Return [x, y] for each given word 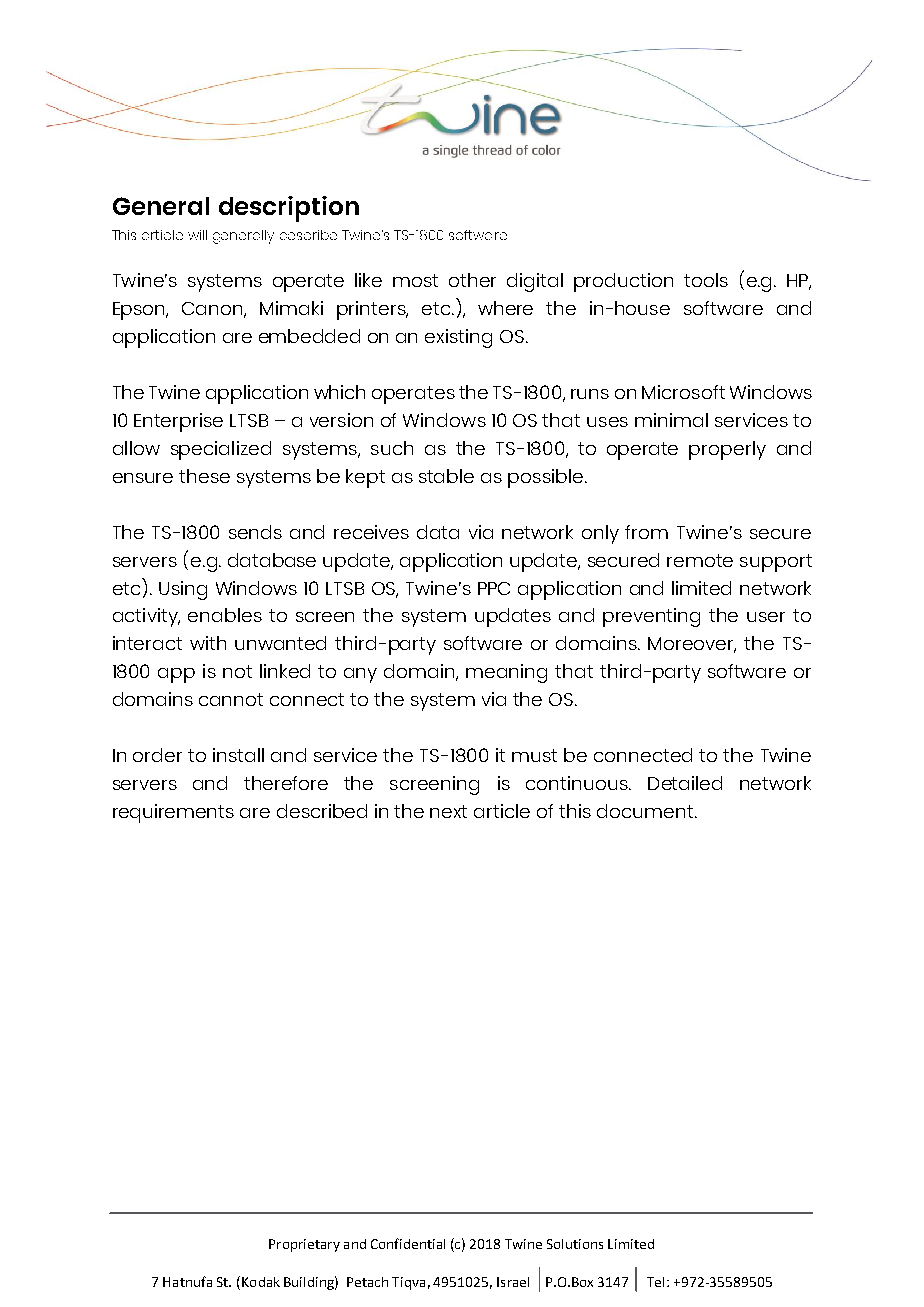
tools [706, 280]
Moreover [692, 645]
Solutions [575, 1244]
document [646, 811]
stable [446, 476]
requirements [173, 813]
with [208, 643]
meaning [506, 673]
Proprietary [304, 1245]
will [197, 235]
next [448, 811]
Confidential [408, 1243]
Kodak [261, 1282]
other [472, 280]
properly [727, 450]
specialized [221, 450]
